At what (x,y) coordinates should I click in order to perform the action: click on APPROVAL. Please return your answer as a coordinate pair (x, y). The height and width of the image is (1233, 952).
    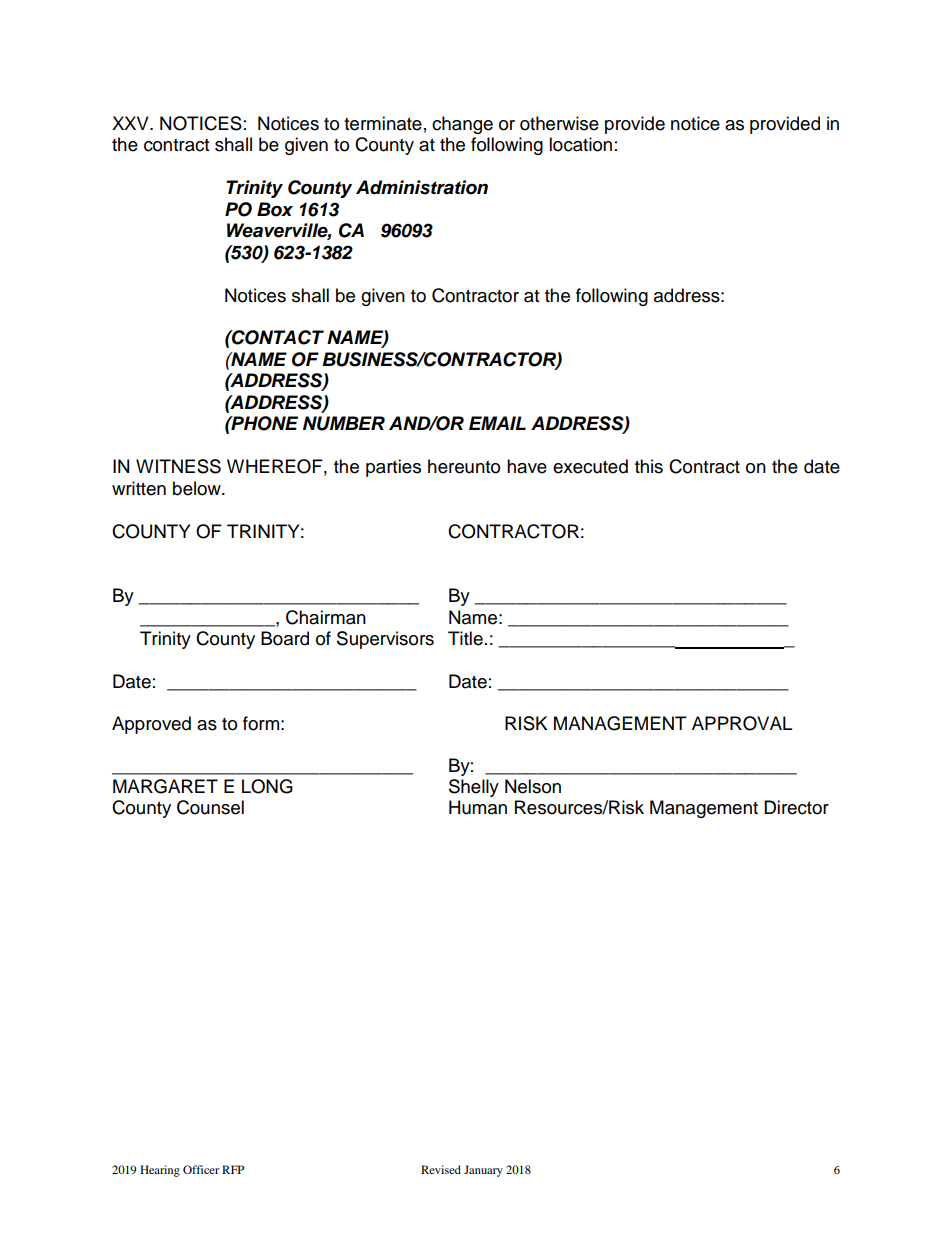
    Looking at the image, I should click on (742, 723).
